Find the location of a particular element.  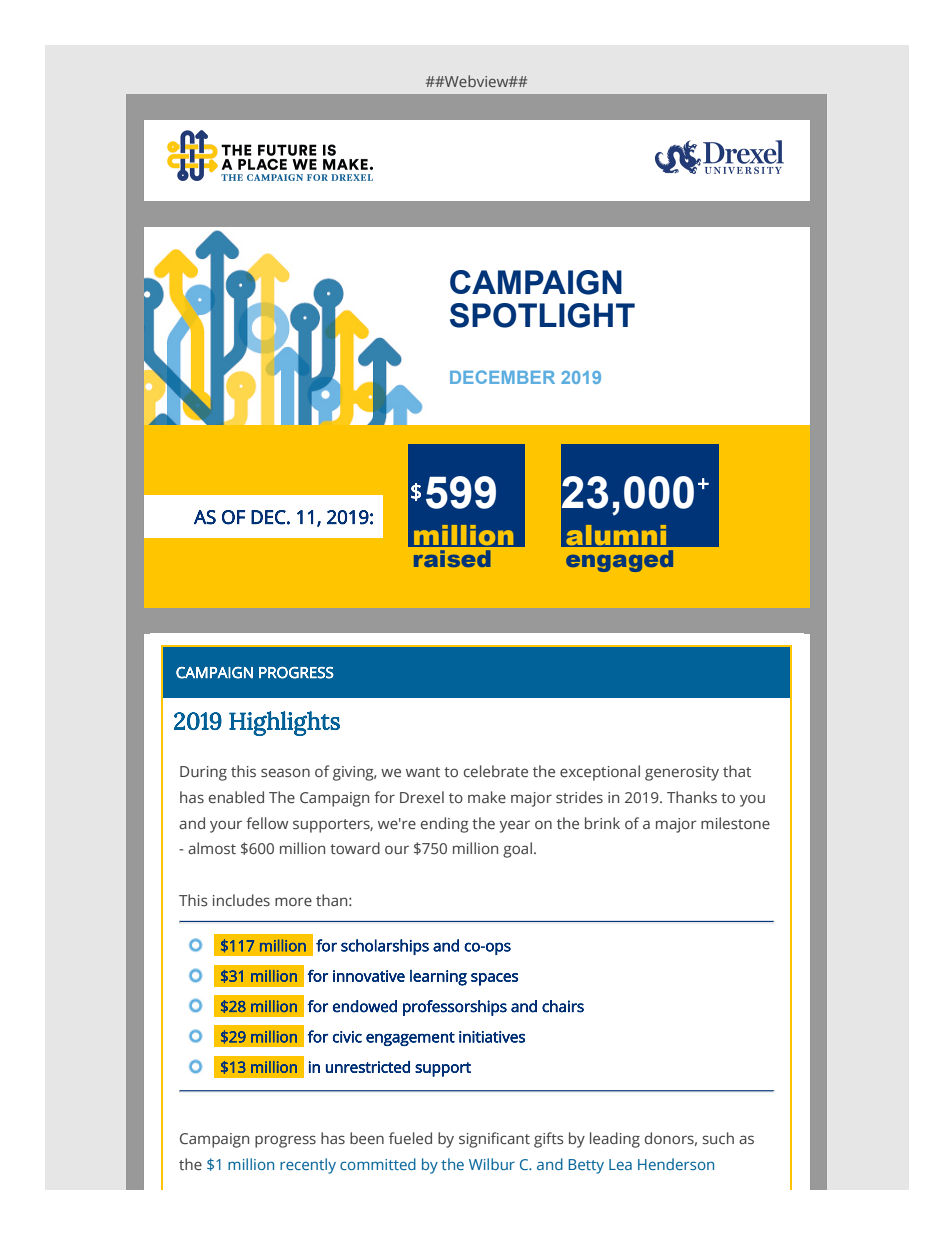

DECEMBER is located at coordinates (502, 377).
